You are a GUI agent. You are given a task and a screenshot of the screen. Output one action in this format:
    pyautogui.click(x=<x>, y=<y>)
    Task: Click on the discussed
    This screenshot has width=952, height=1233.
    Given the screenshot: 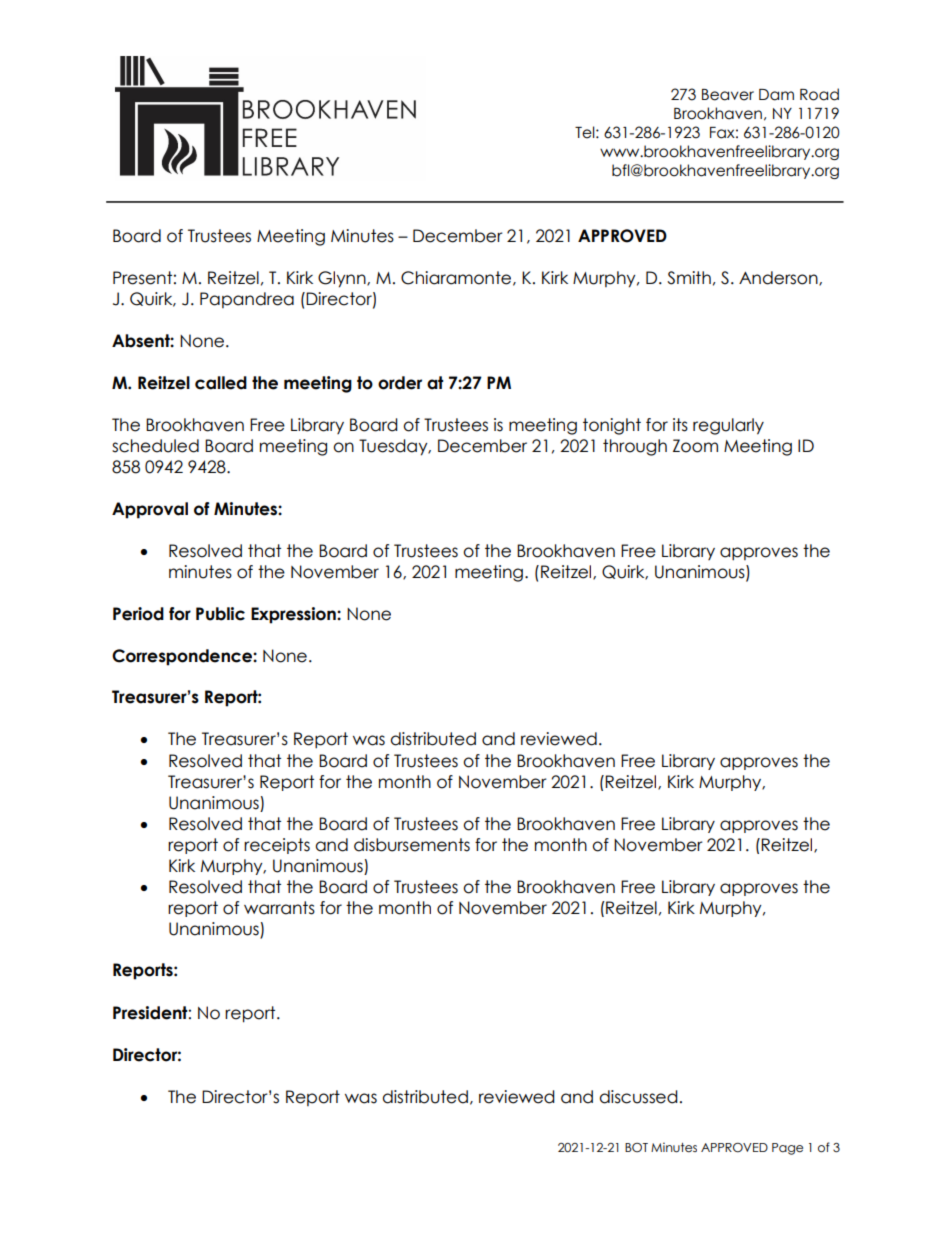 What is the action you would take?
    pyautogui.click(x=638, y=1097)
